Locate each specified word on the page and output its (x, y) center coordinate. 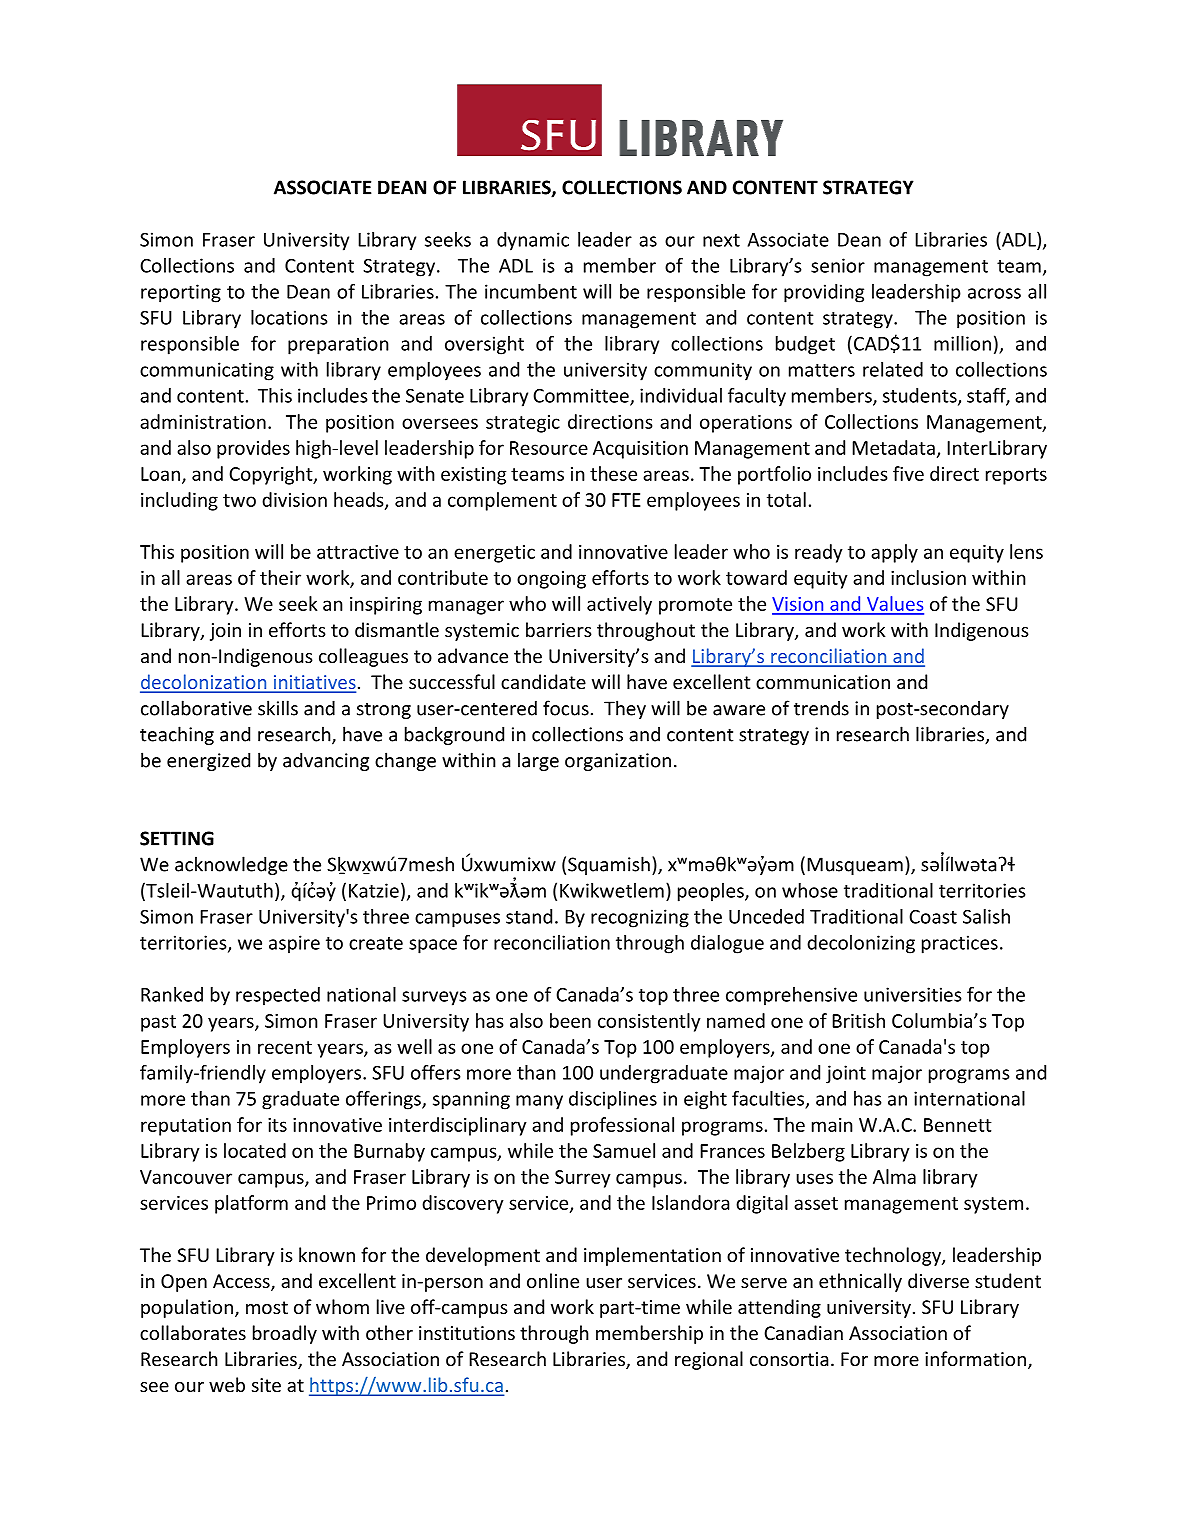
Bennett (958, 1125)
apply (894, 553)
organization (618, 762)
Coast (933, 917)
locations (289, 317)
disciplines (613, 1100)
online (553, 1280)
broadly (285, 1334)
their (280, 577)
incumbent (531, 291)
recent (285, 1047)
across (994, 293)
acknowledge (231, 865)
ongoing (551, 580)
